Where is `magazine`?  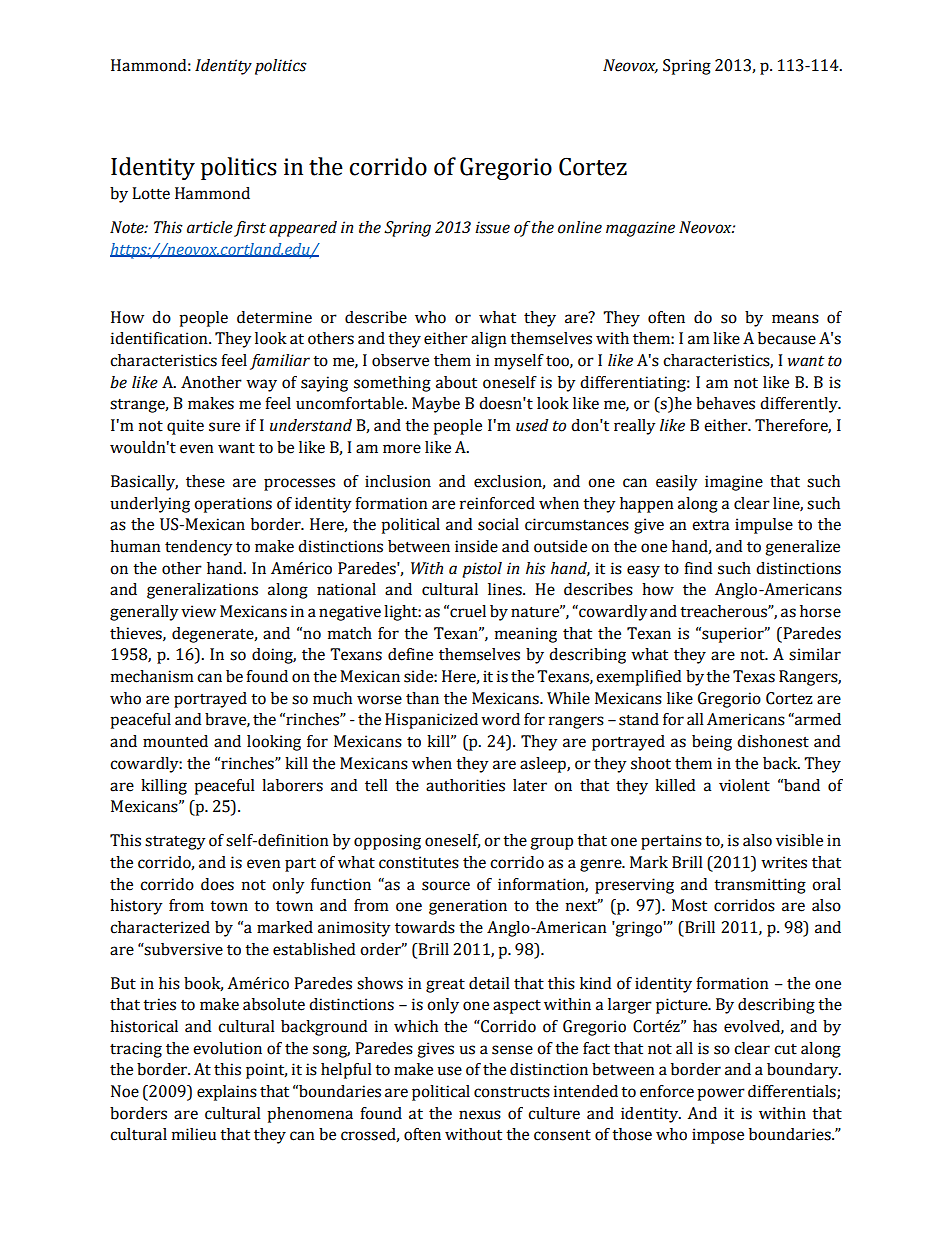 magazine is located at coordinates (640, 229).
